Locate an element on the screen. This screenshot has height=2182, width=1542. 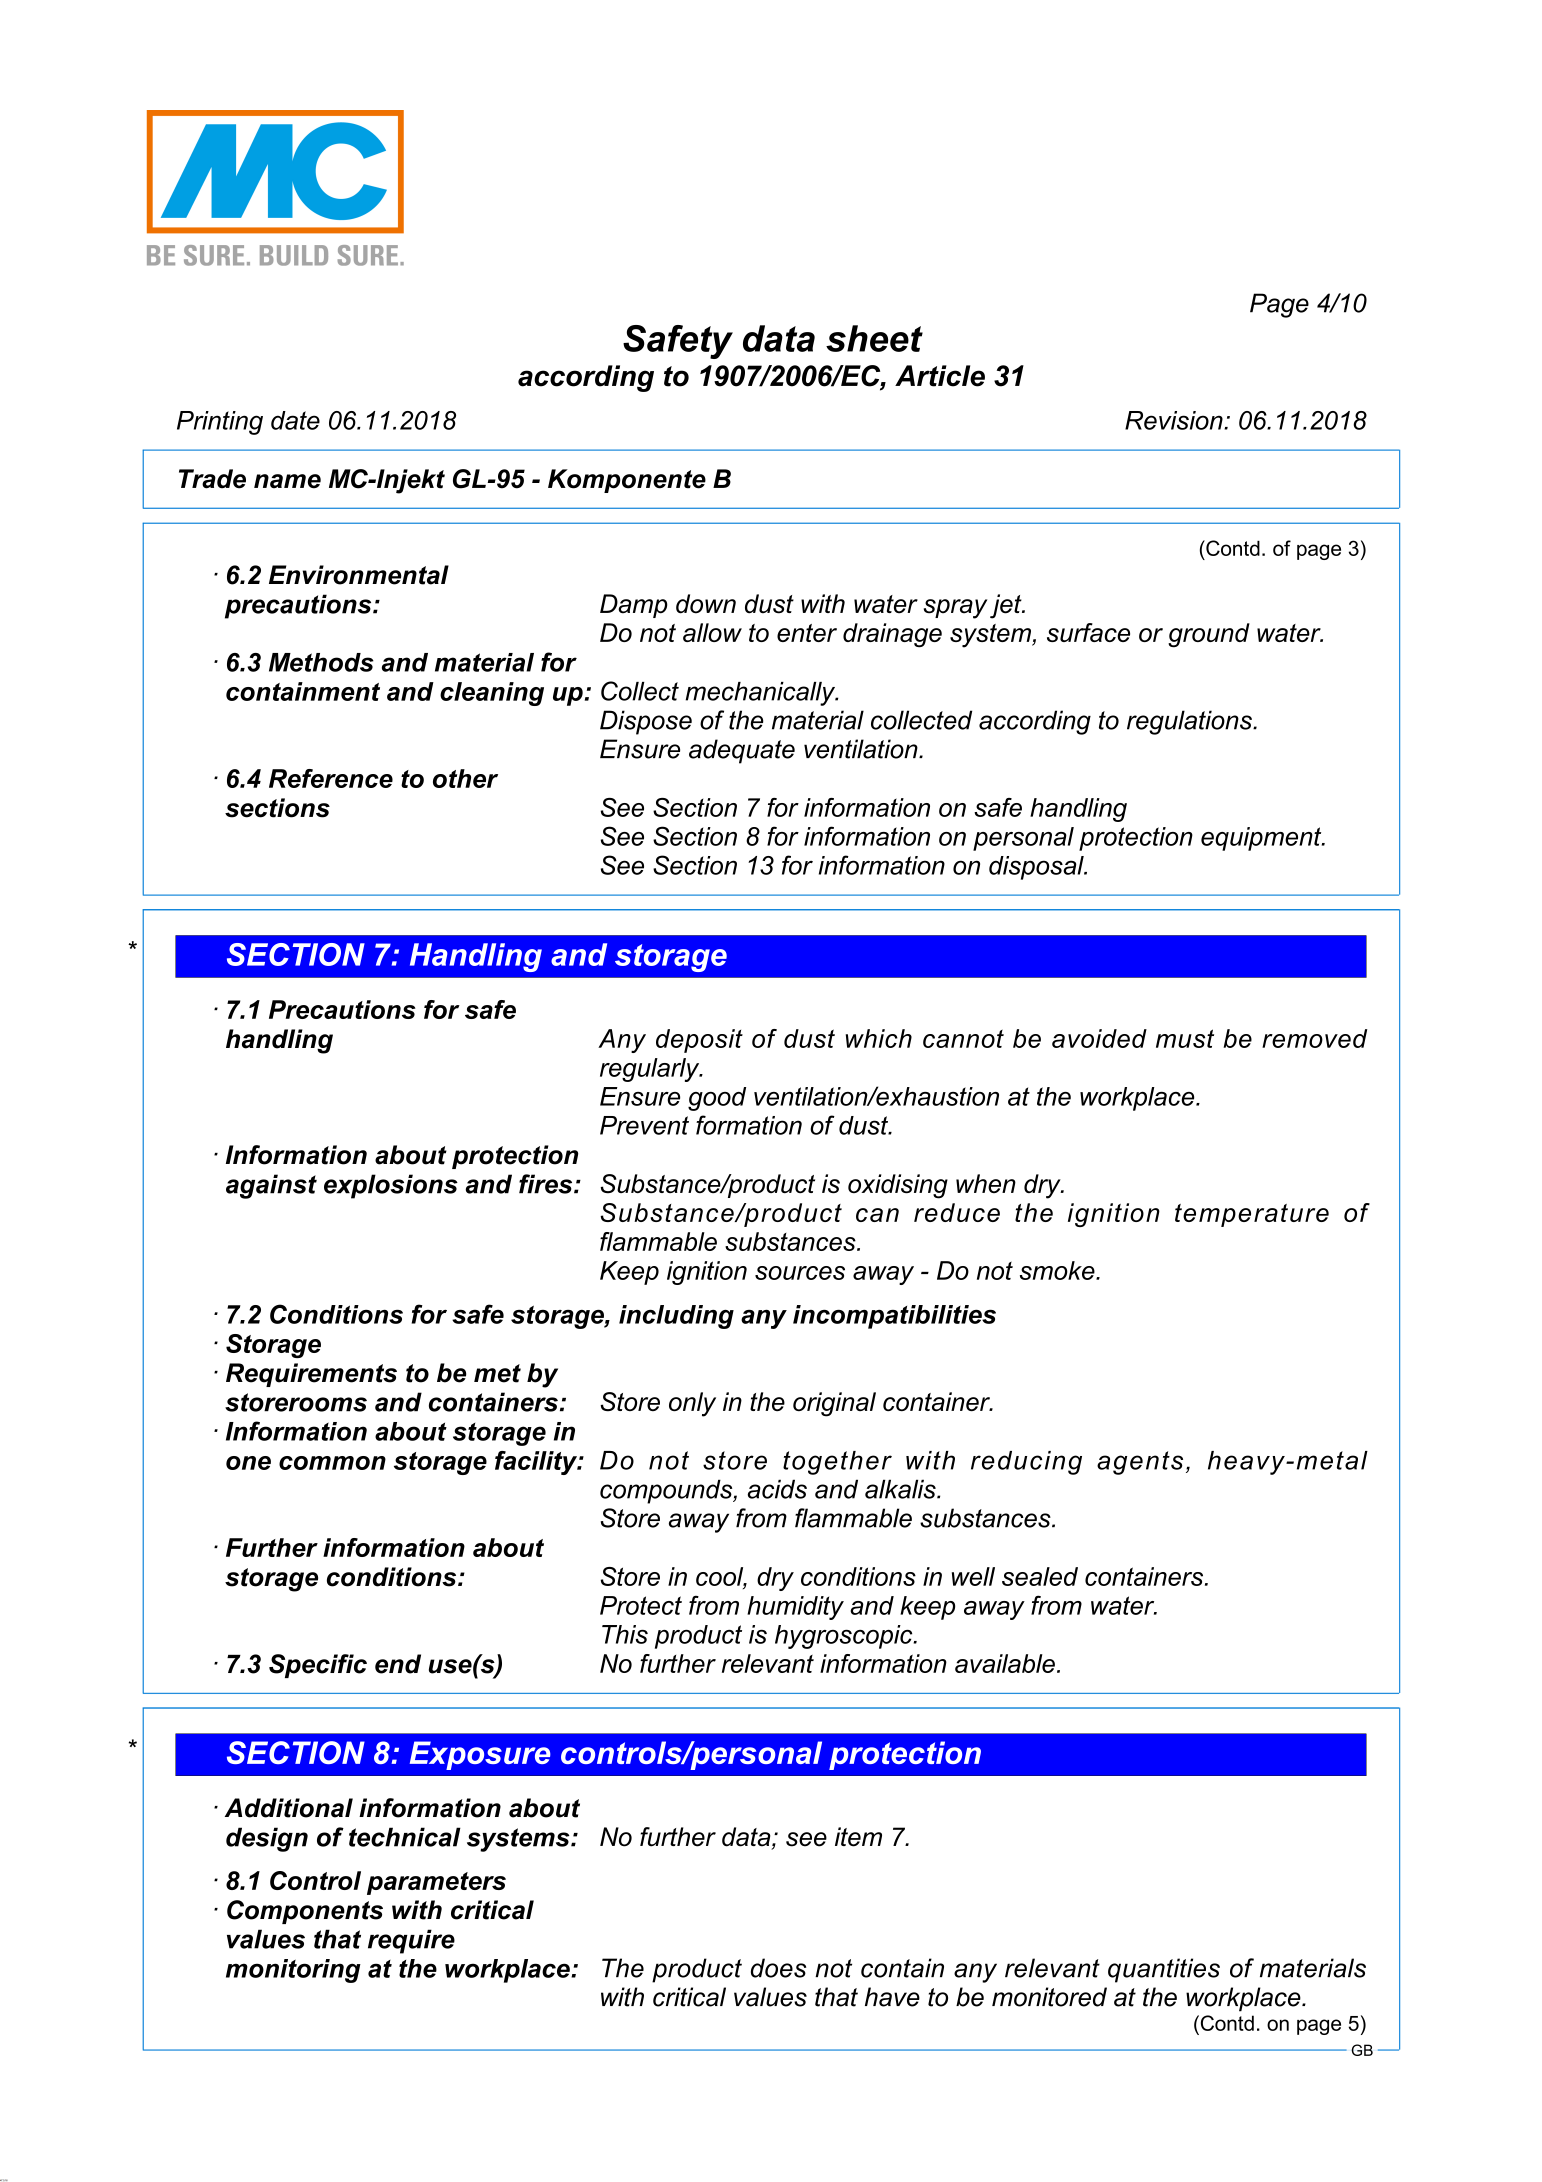
does is located at coordinates (778, 1968).
